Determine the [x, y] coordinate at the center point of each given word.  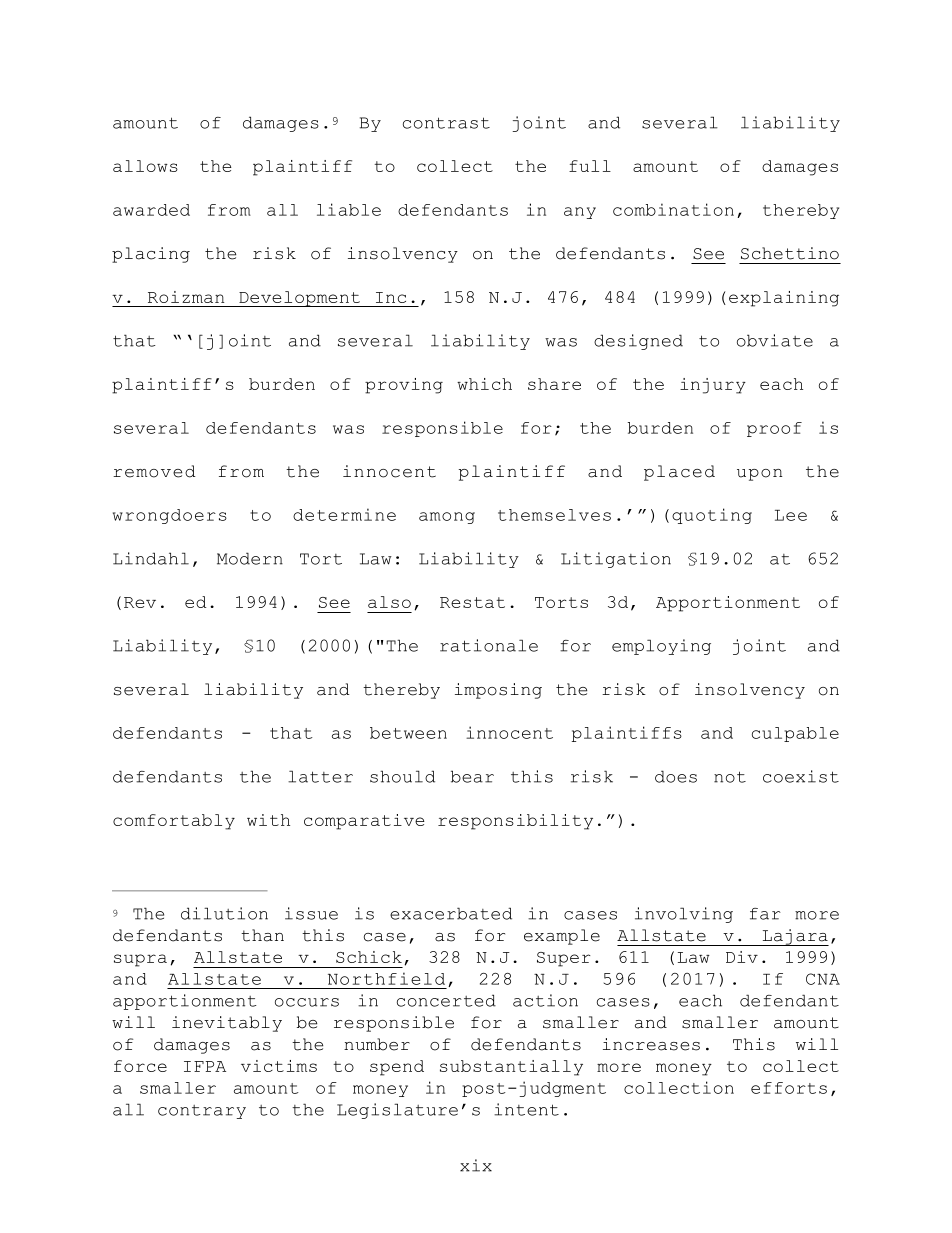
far [765, 914]
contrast [446, 123]
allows [145, 166]
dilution [224, 913]
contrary [202, 1112]
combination [673, 209]
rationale [489, 645]
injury [713, 386]
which [484, 384]
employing [661, 647]
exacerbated [451, 913]
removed [154, 471]
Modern [250, 558]
